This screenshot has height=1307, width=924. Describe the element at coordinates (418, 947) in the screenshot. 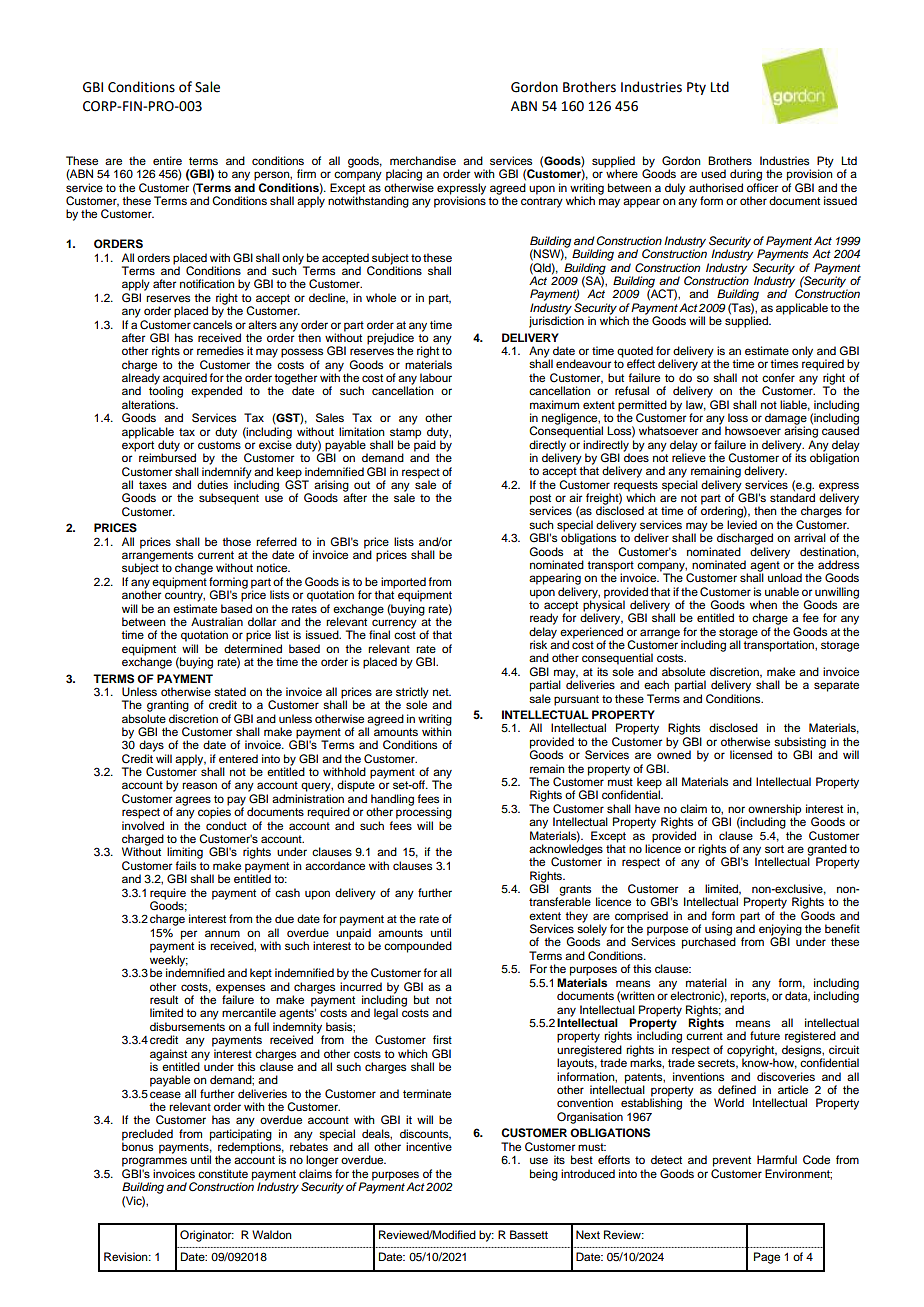

I see `compounded` at that location.
